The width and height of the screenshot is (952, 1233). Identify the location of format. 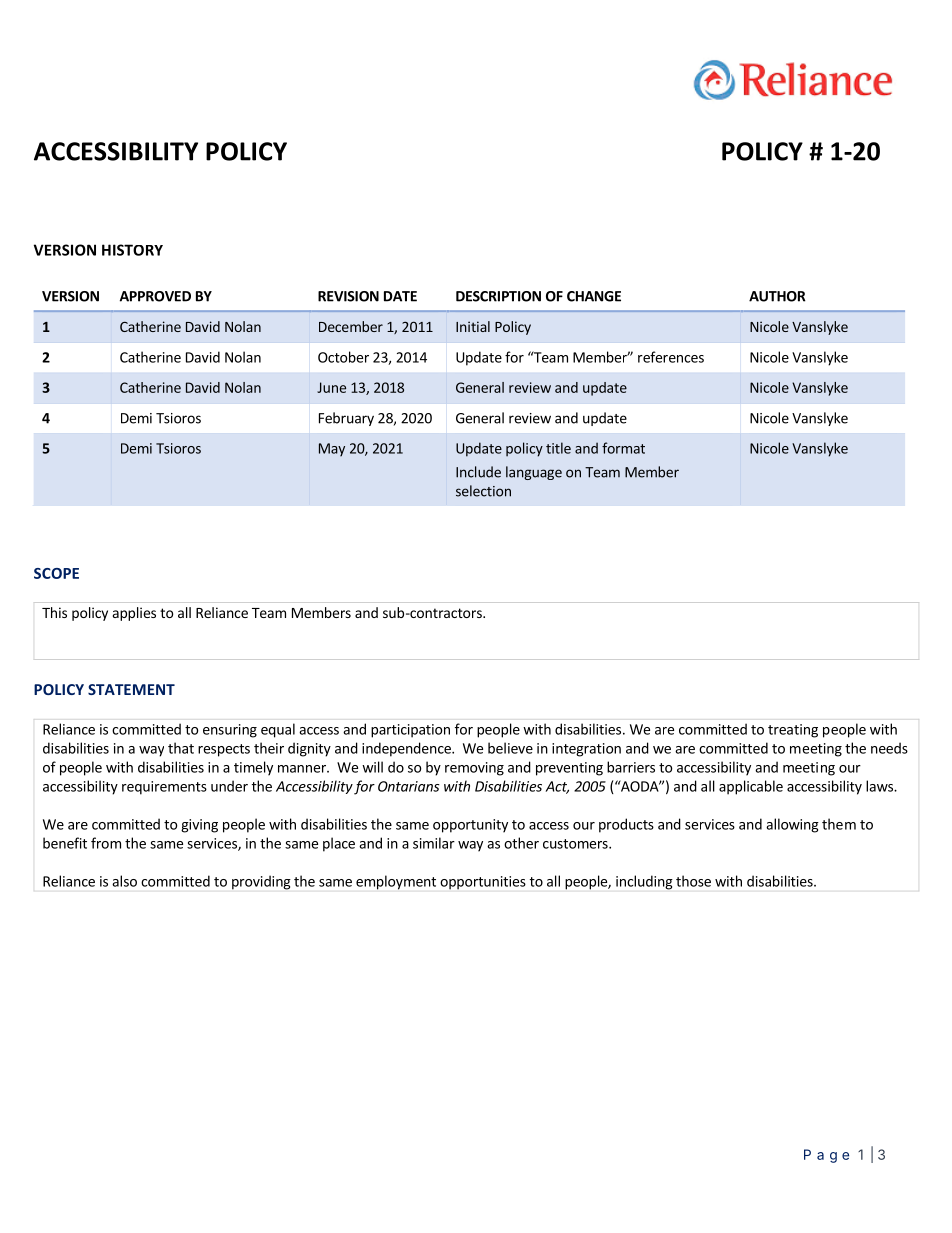
(623, 448).
